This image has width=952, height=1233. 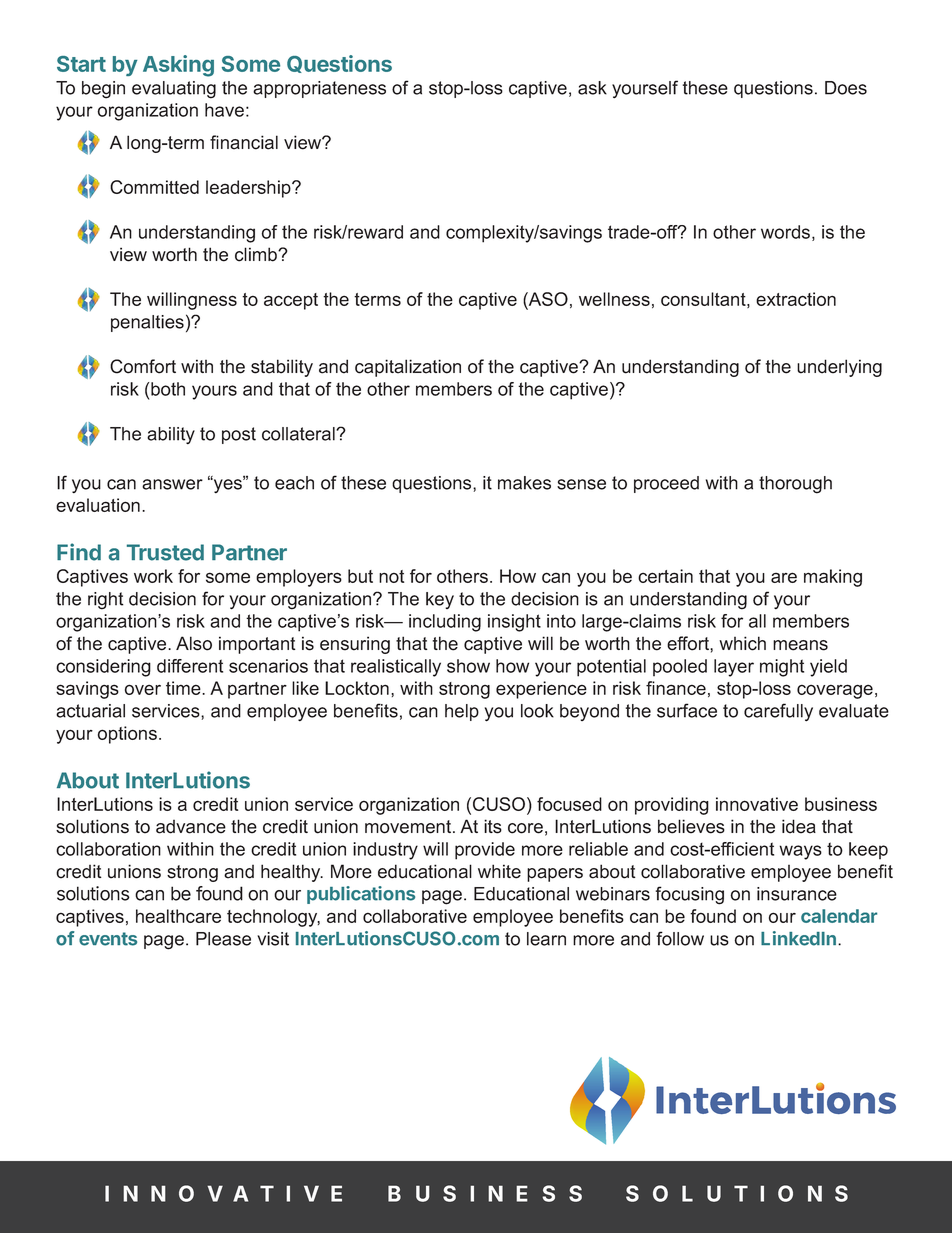 What do you see at coordinates (178, 916) in the image?
I see `healthcare` at bounding box center [178, 916].
